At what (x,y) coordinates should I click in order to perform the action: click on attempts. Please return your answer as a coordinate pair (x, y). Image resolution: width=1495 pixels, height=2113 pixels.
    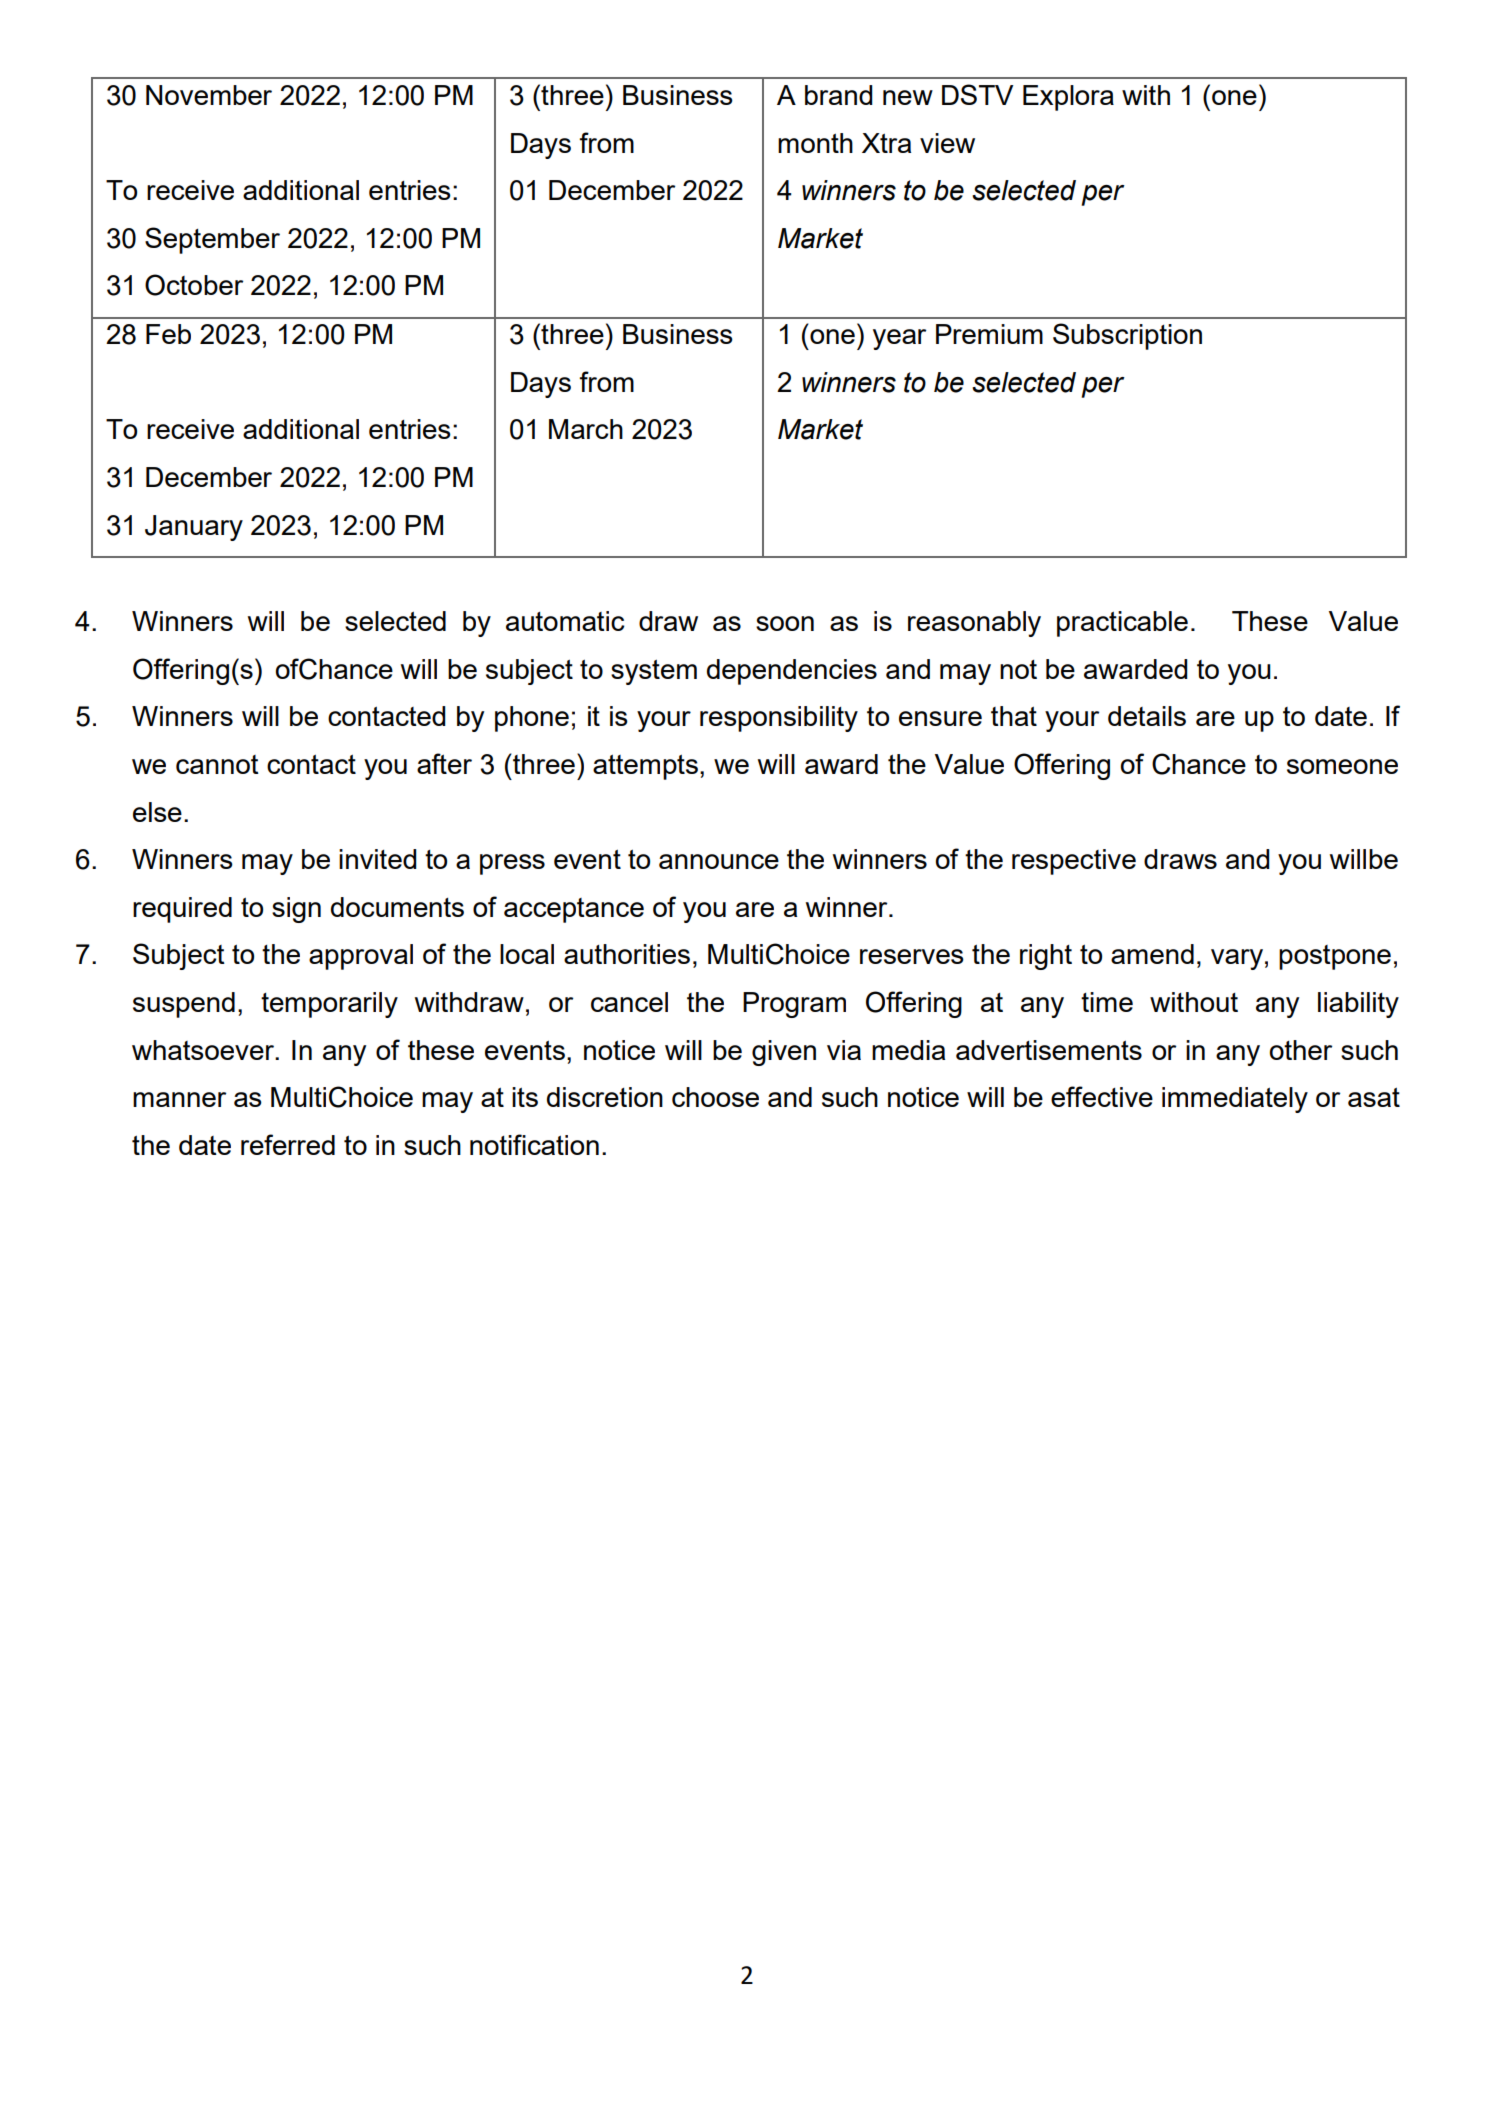
    Looking at the image, I should click on (645, 767).
